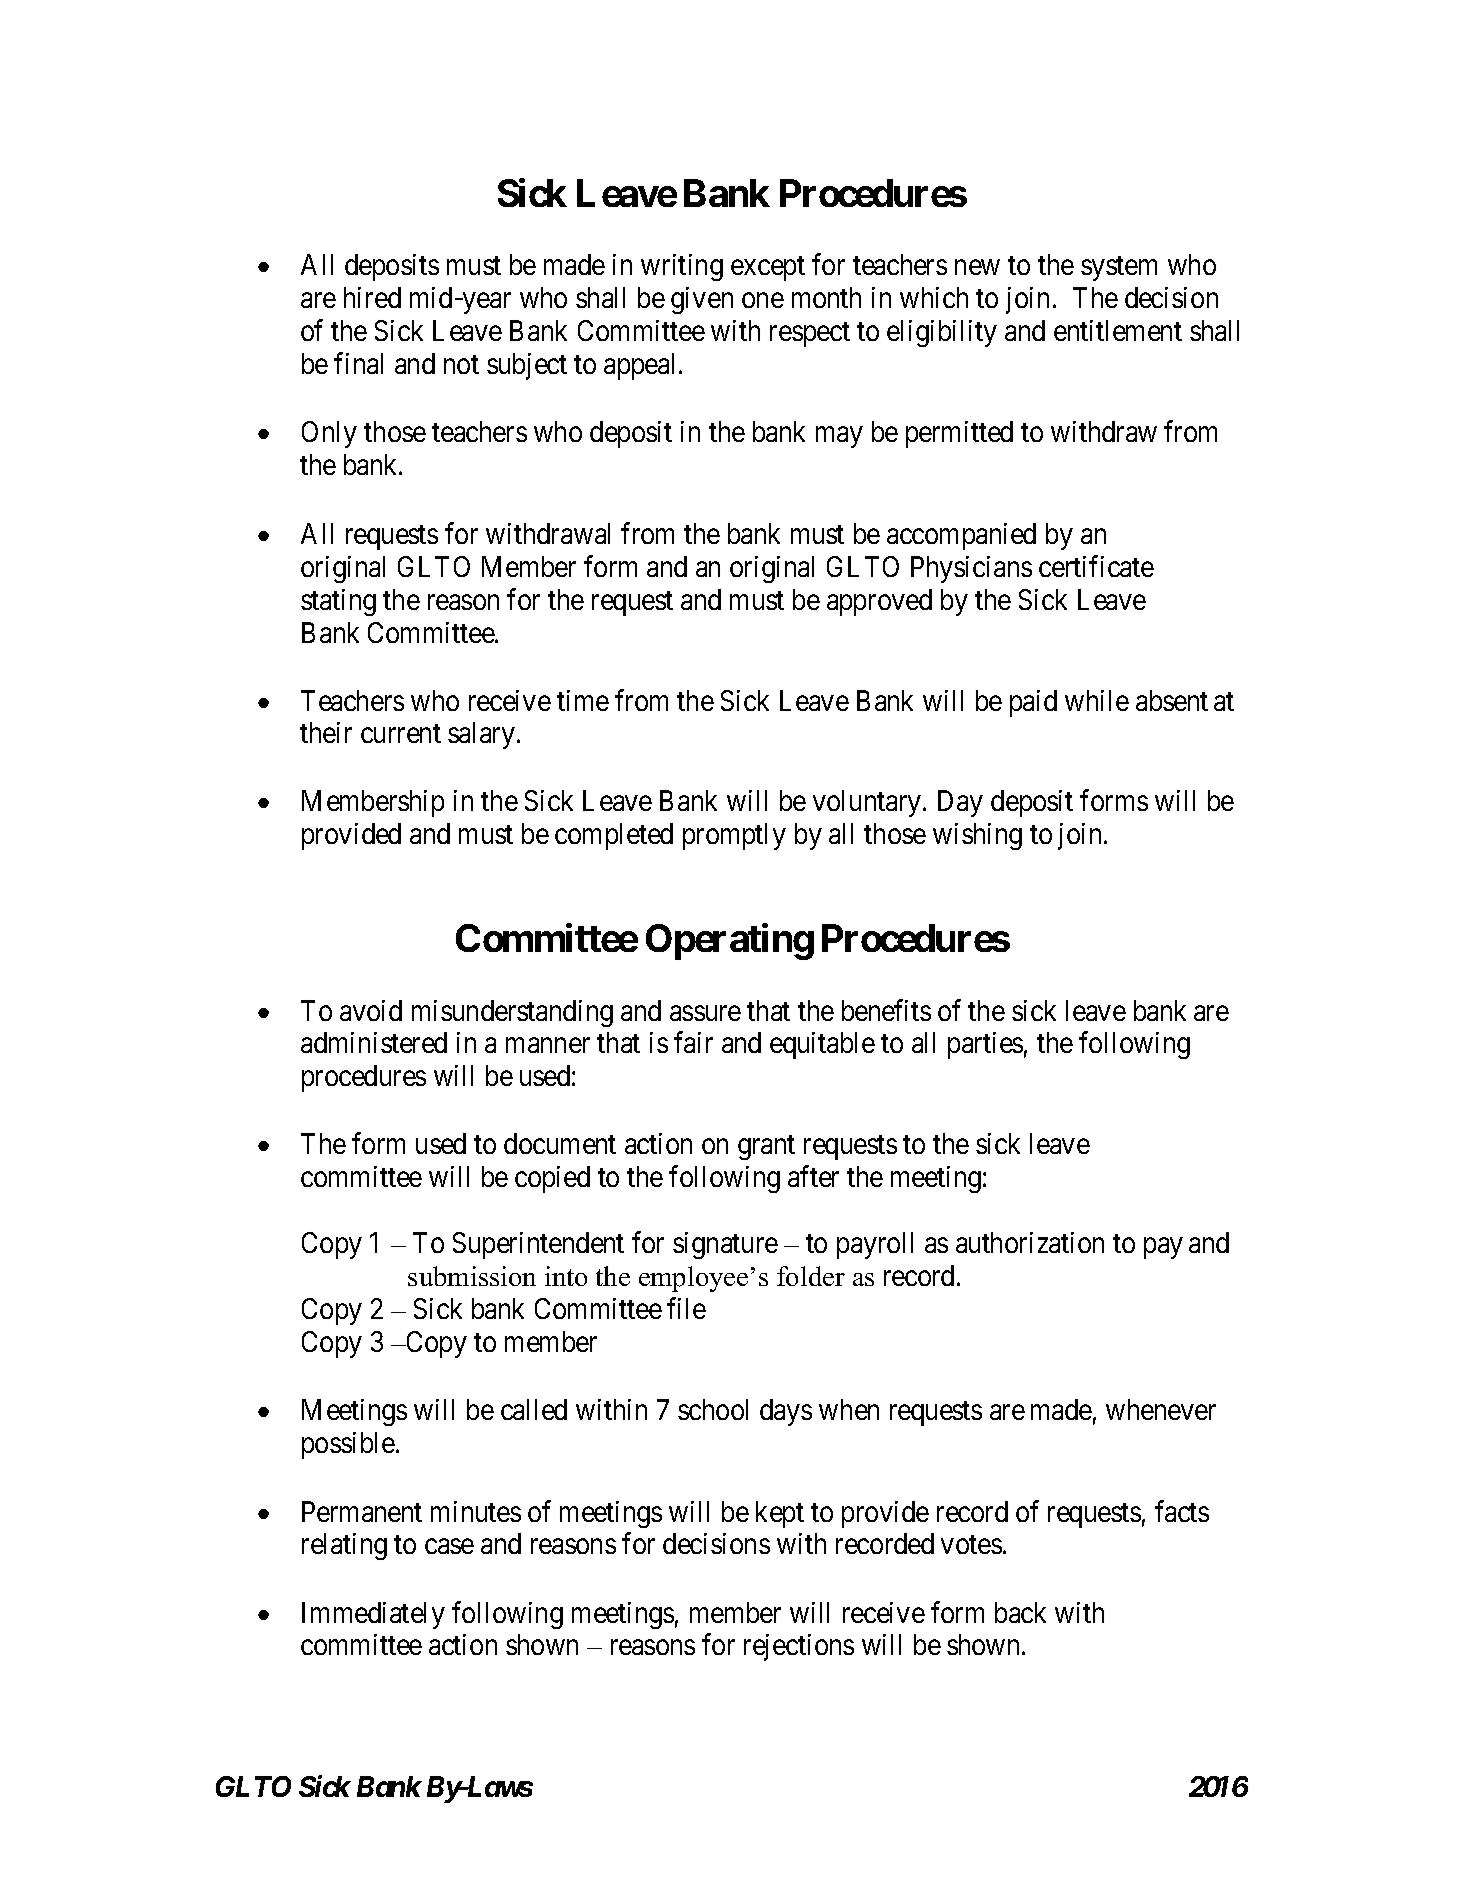 Image resolution: width=1460 pixels, height=1890 pixels. What do you see at coordinates (1118, 330) in the screenshot?
I see `entitlement` at bounding box center [1118, 330].
